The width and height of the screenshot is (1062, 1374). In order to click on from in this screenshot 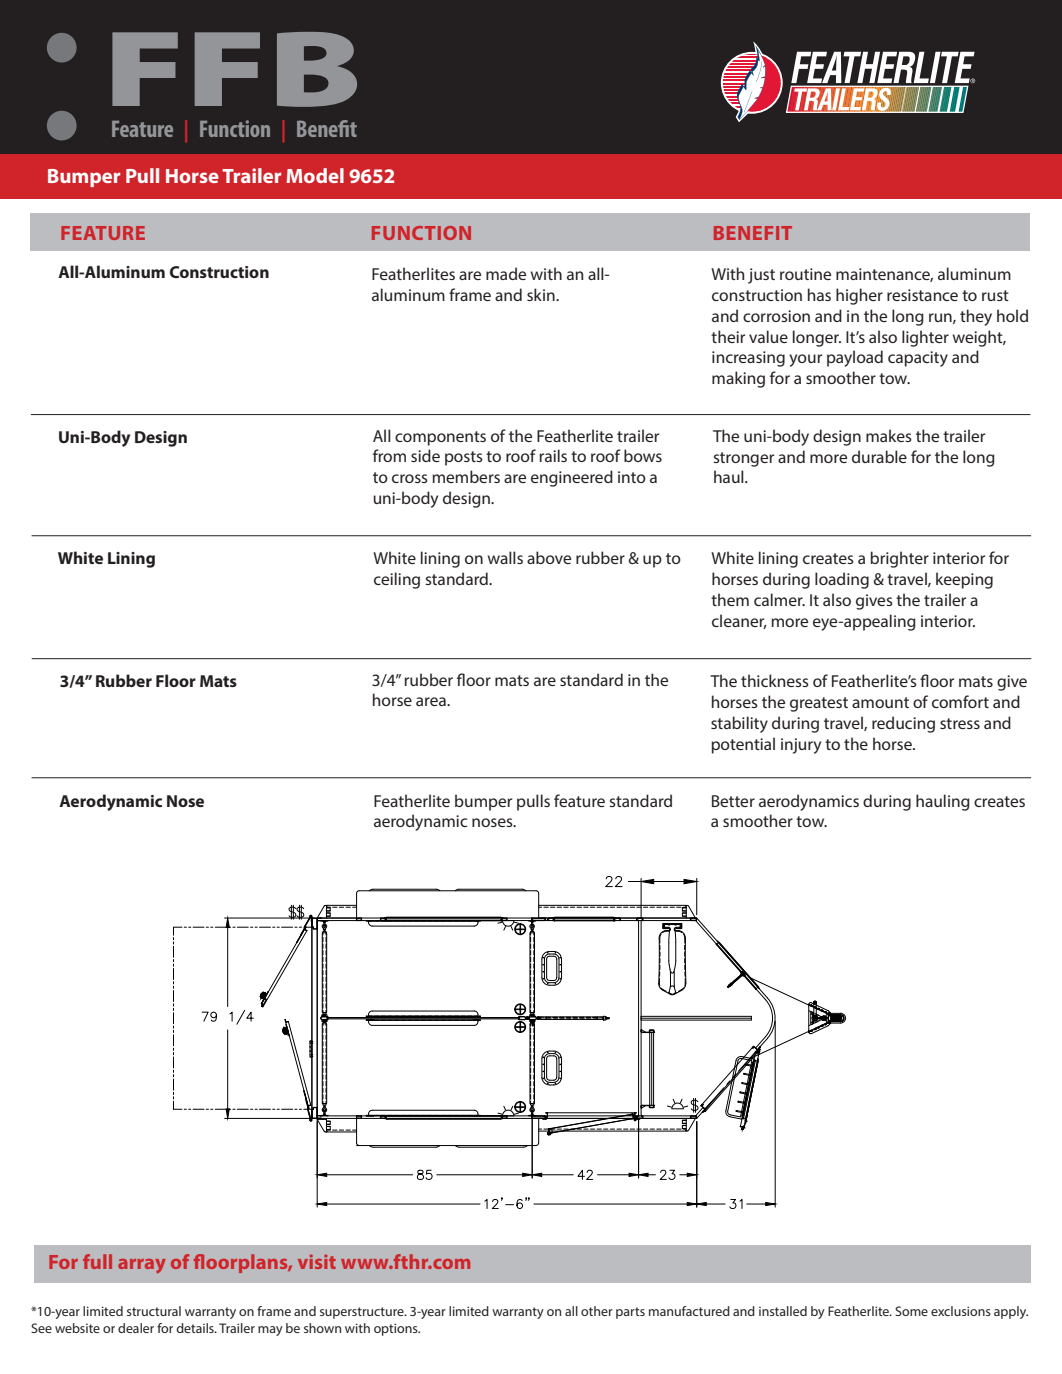, I will do `click(389, 455)`.
